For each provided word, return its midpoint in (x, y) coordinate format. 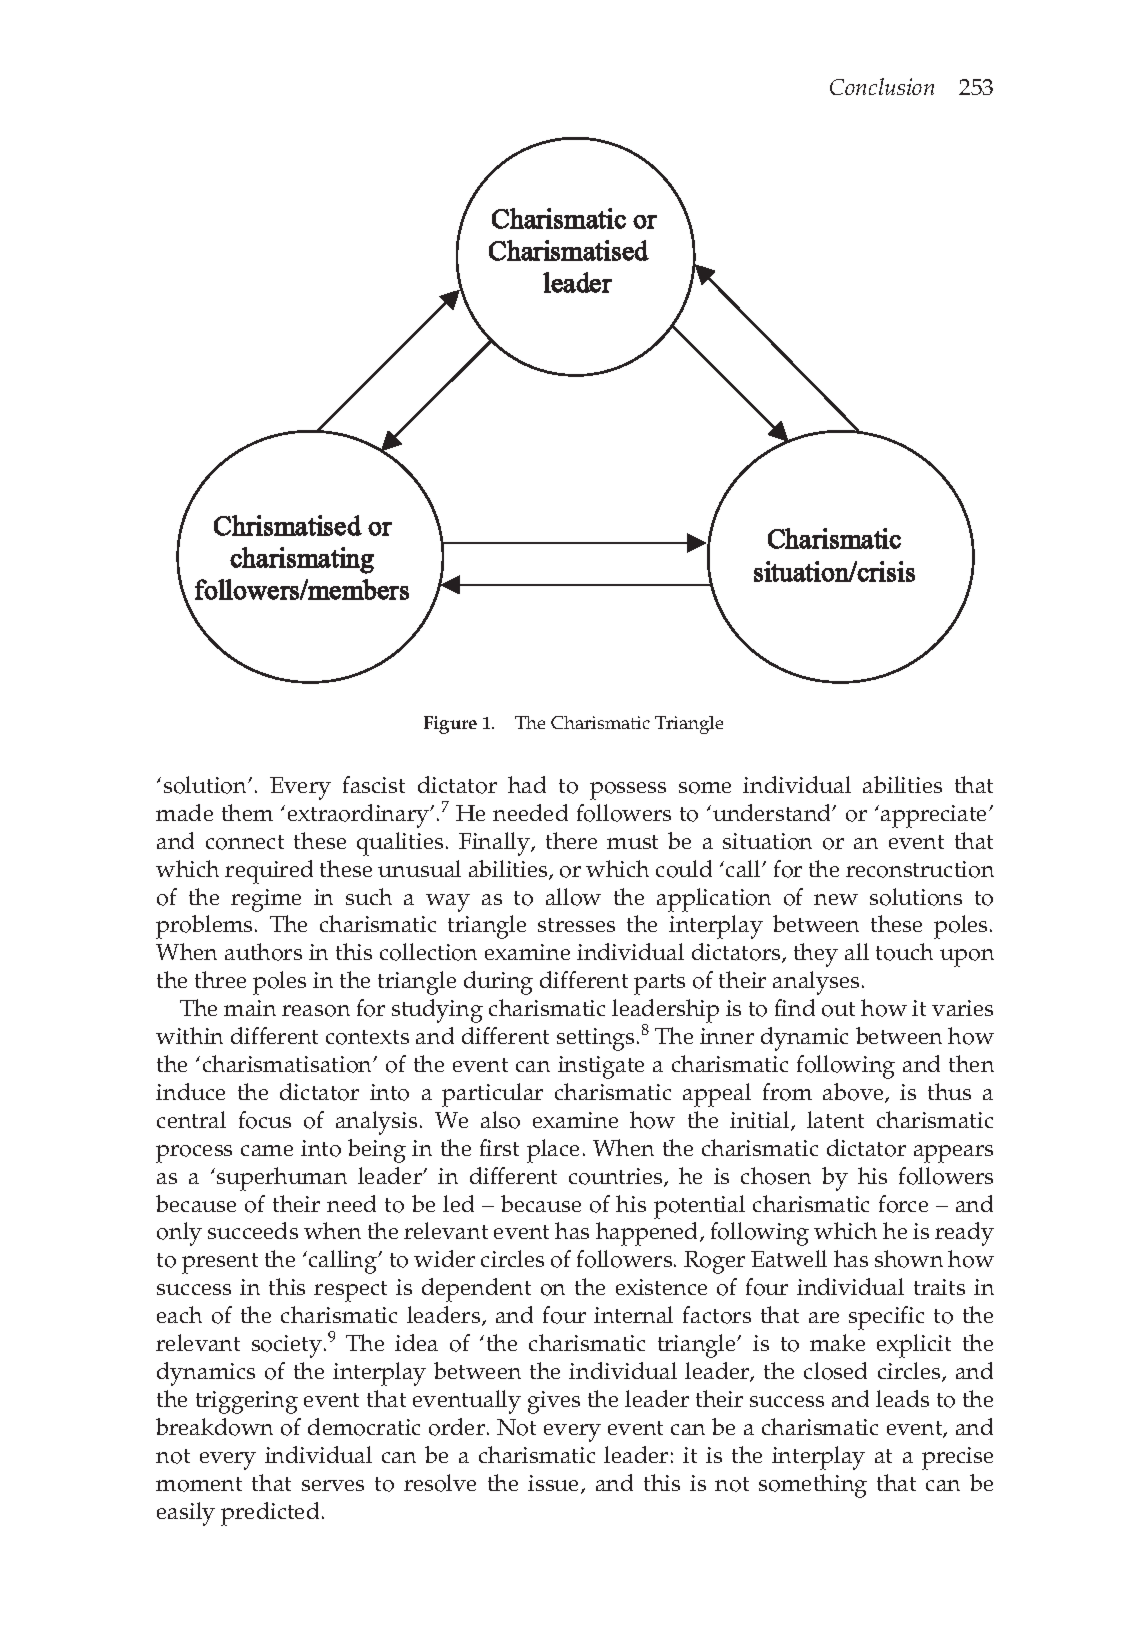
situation (767, 841)
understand (773, 812)
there (571, 840)
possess (628, 791)
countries (617, 1177)
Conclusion (882, 86)
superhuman (282, 1179)
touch (904, 952)
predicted (270, 1514)
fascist (374, 784)
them (247, 812)
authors (263, 952)
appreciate (935, 816)
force (903, 1204)
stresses (576, 925)
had (527, 784)
